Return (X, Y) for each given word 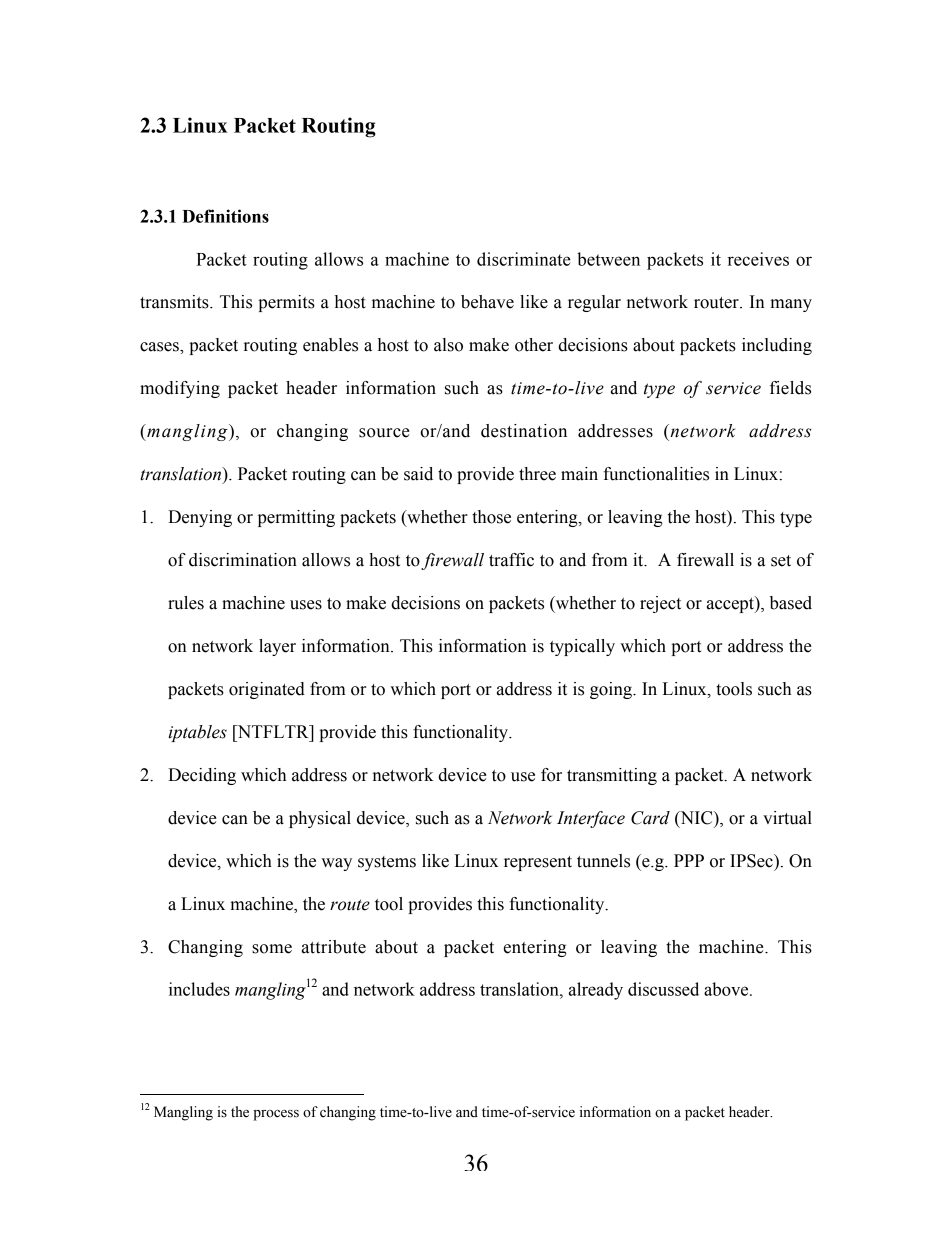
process (276, 1115)
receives (758, 259)
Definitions (225, 216)
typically (582, 647)
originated (267, 690)
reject (660, 604)
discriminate (524, 259)
